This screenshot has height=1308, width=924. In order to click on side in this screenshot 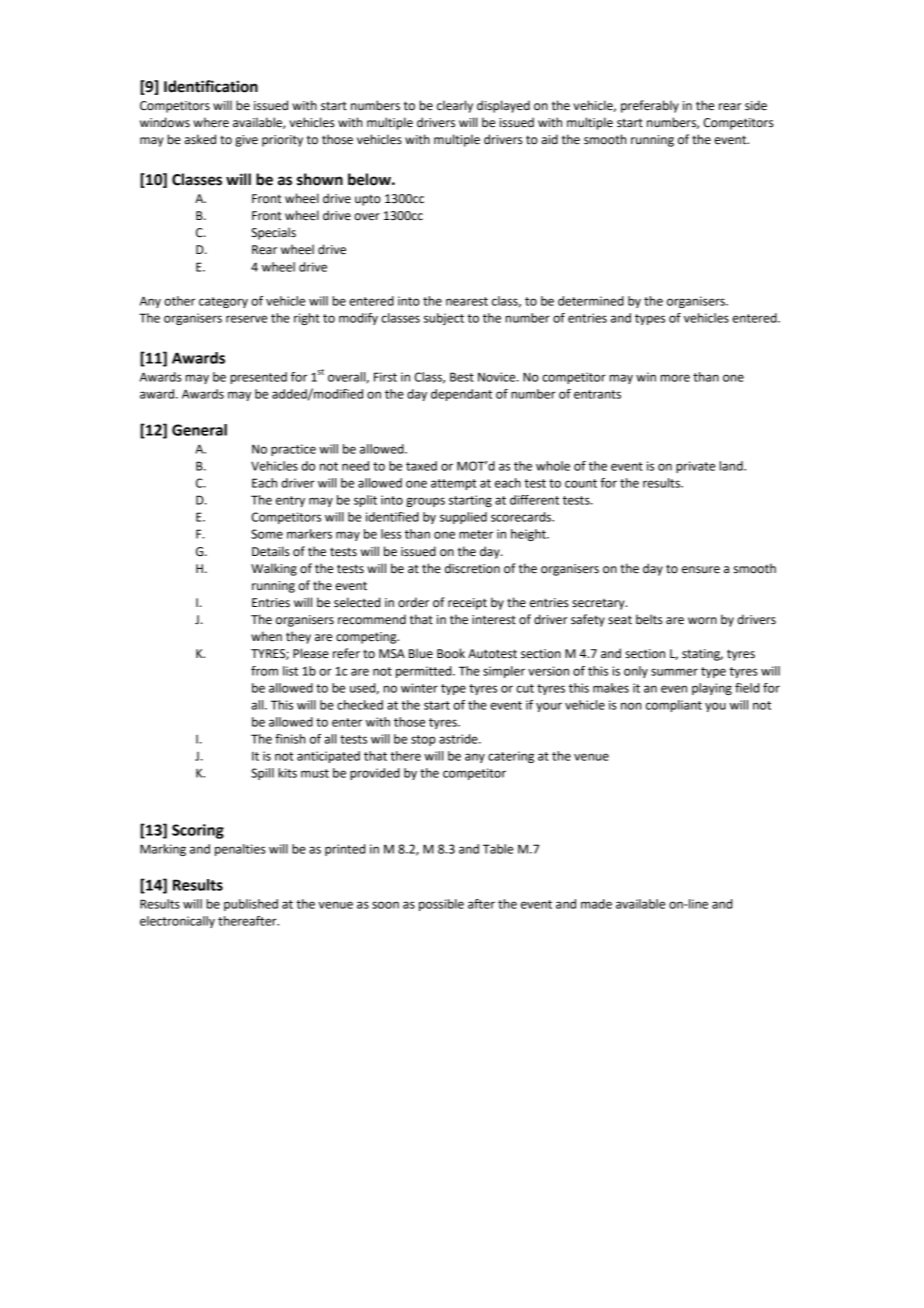, I will do `click(756, 105)`.
